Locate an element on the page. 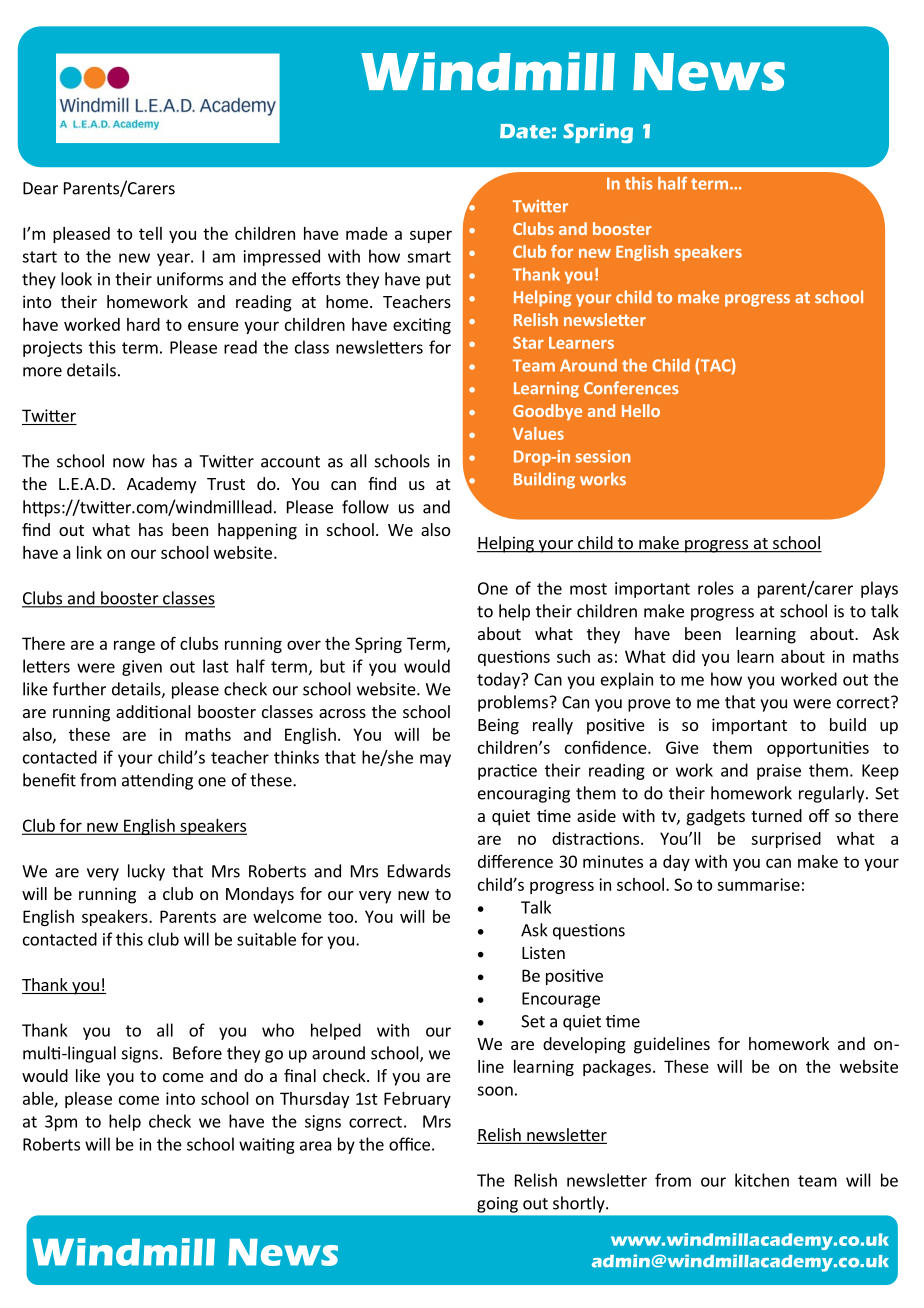 Image resolution: width=924 pixels, height=1308 pixels. kitchen is located at coordinates (762, 1180).
